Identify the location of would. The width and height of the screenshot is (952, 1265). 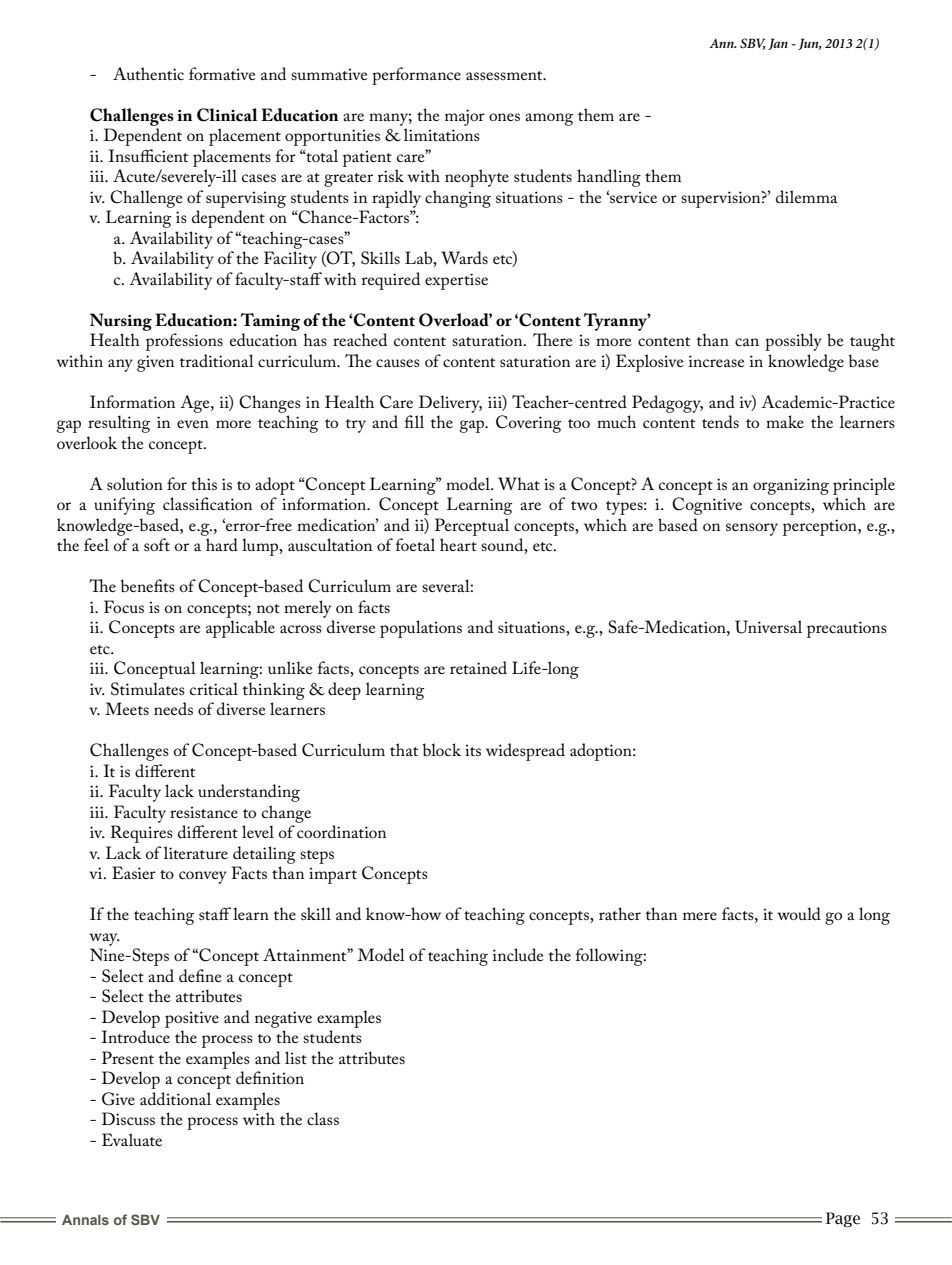
(799, 913).
